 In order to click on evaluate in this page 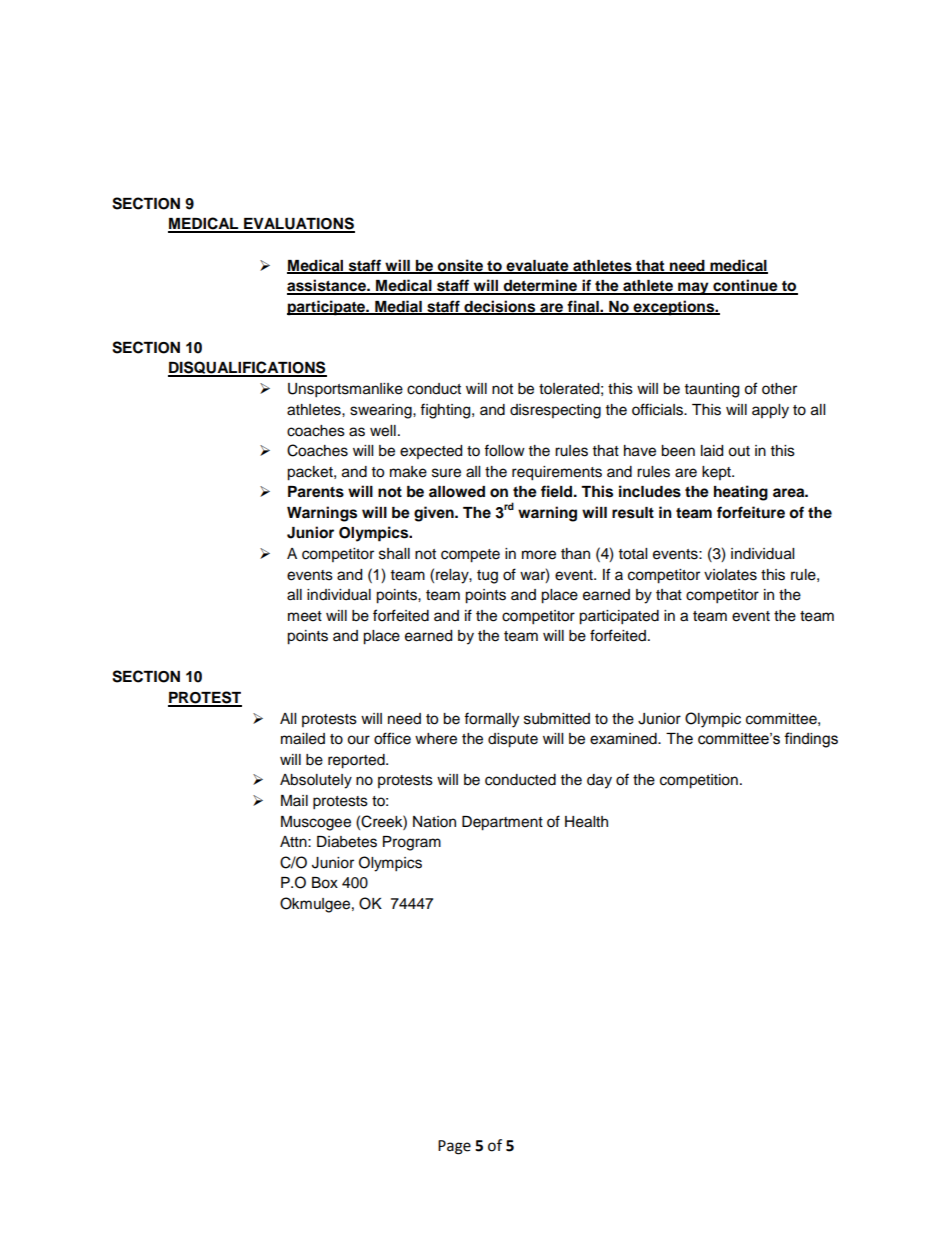, I will do `click(538, 266)`.
